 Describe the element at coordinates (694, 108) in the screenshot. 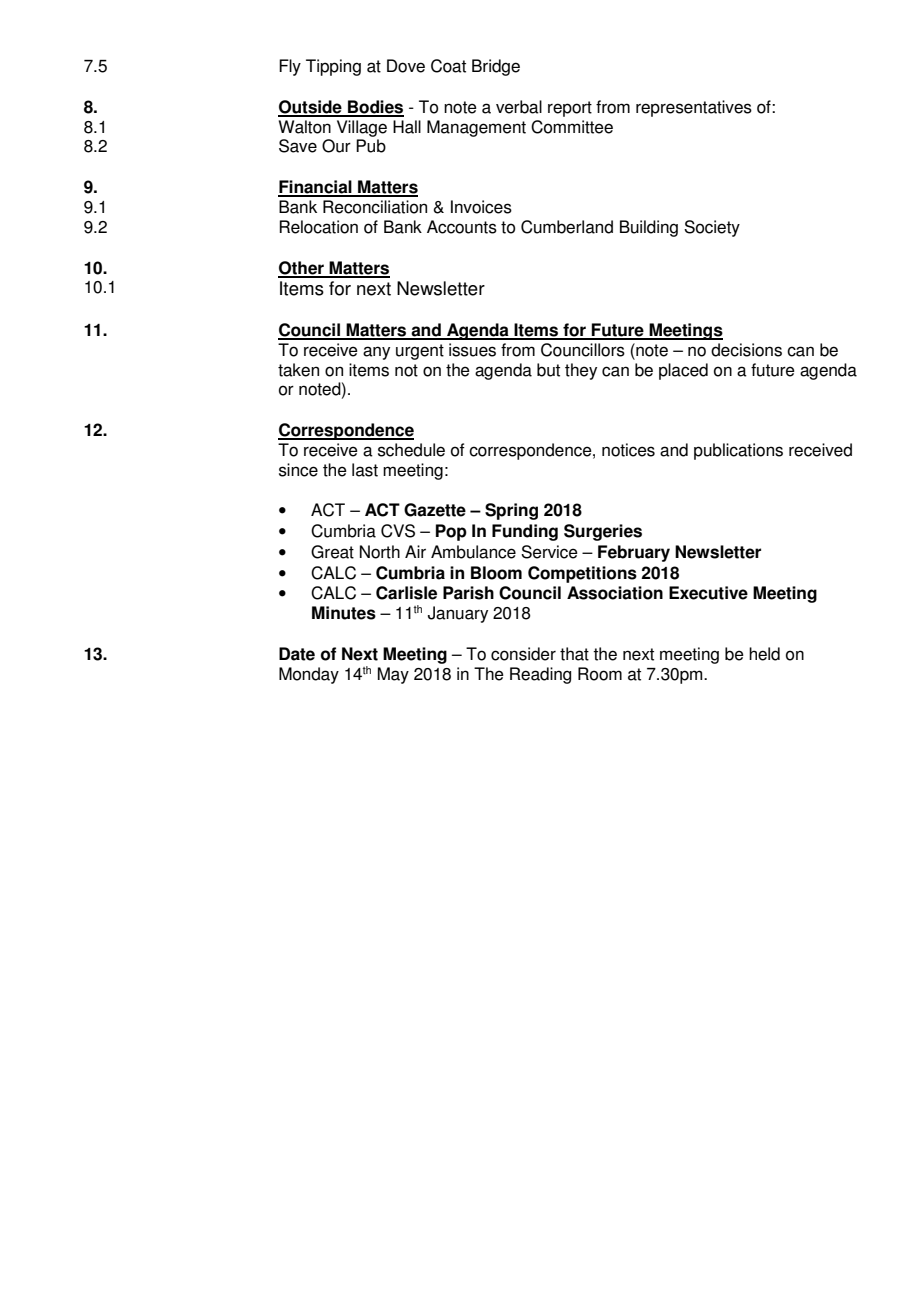

I see `representatives` at that location.
